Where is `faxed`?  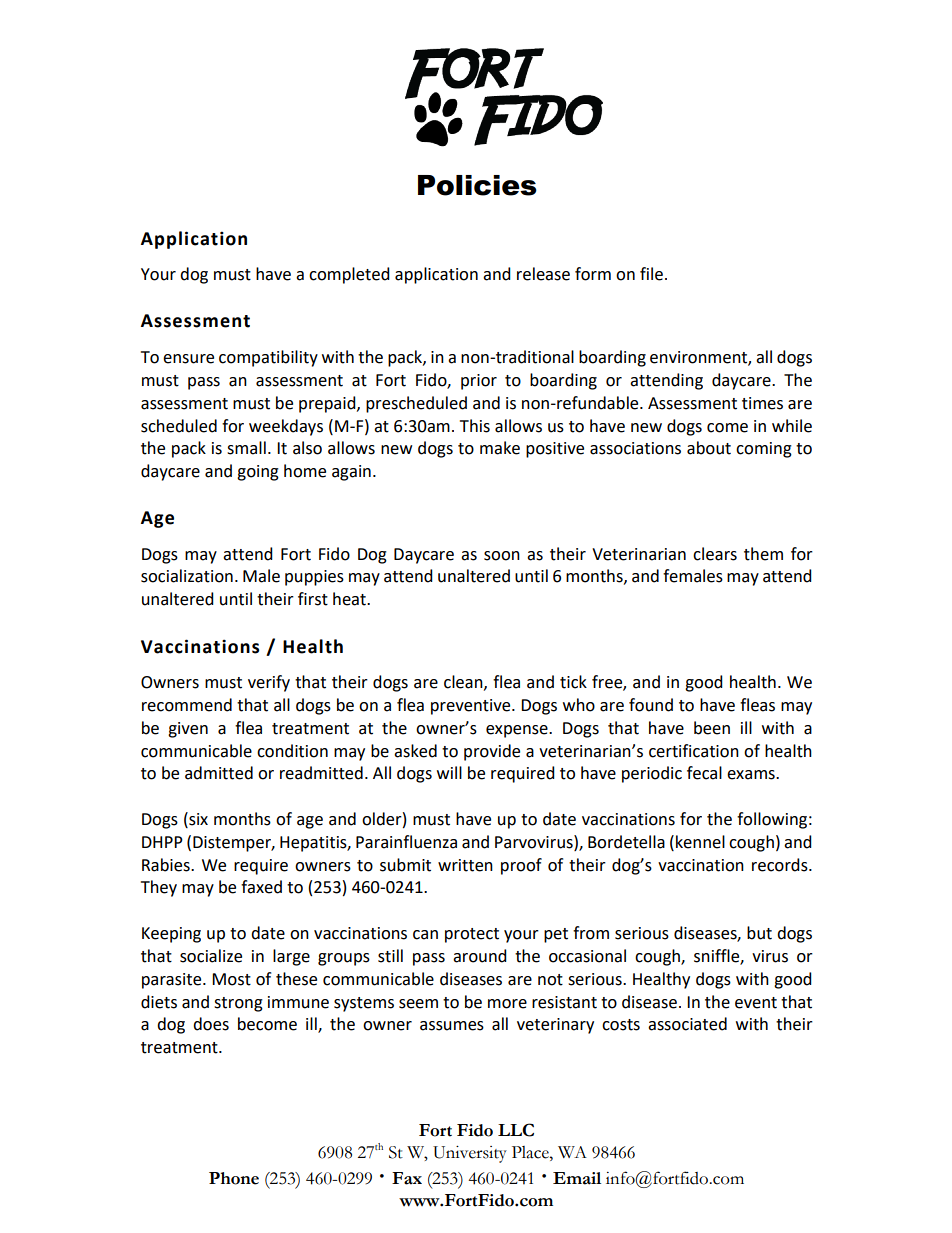 faxed is located at coordinates (261, 887).
